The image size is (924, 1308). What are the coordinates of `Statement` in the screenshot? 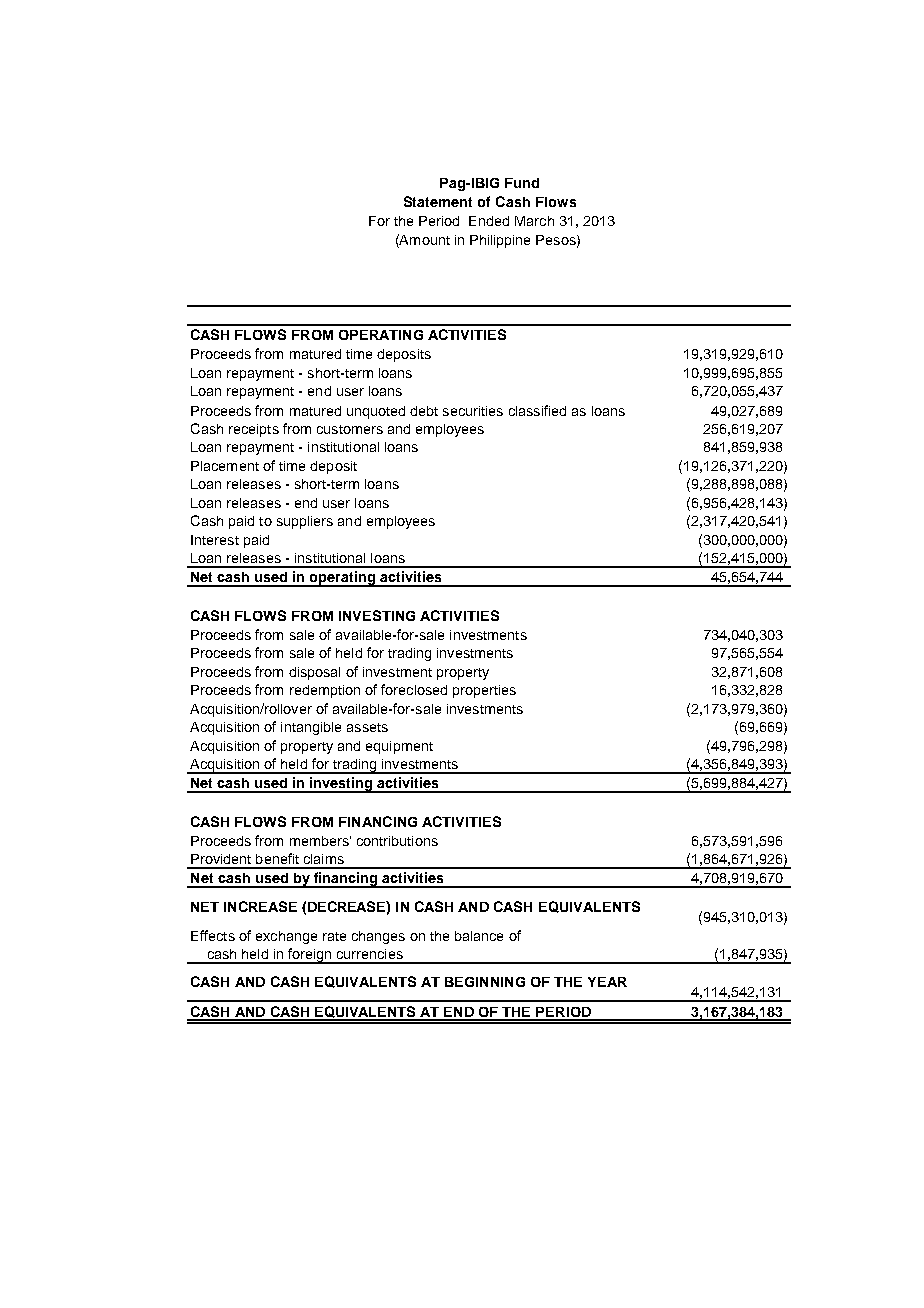 It's located at (438, 201).
